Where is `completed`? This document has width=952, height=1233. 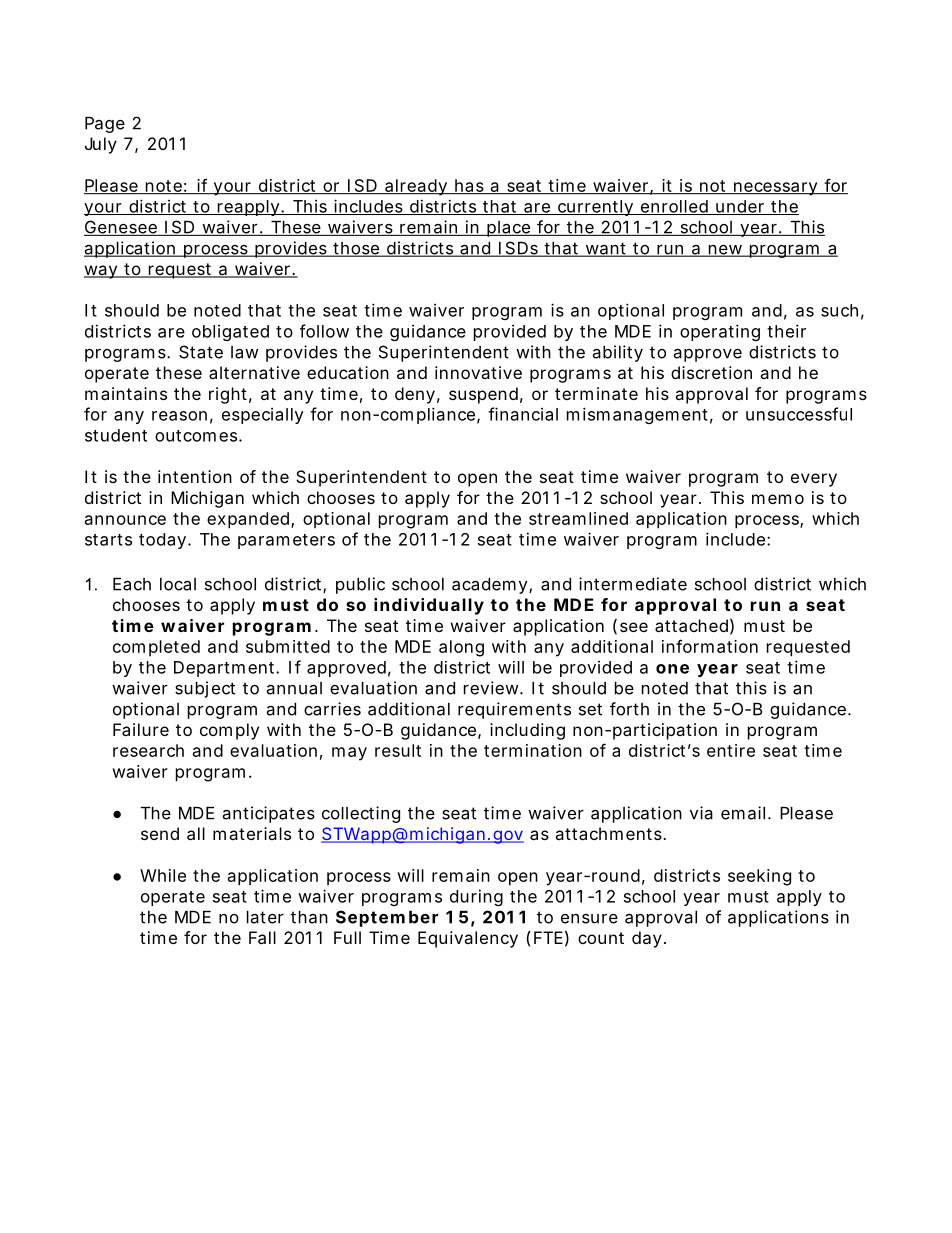 completed is located at coordinates (156, 648).
